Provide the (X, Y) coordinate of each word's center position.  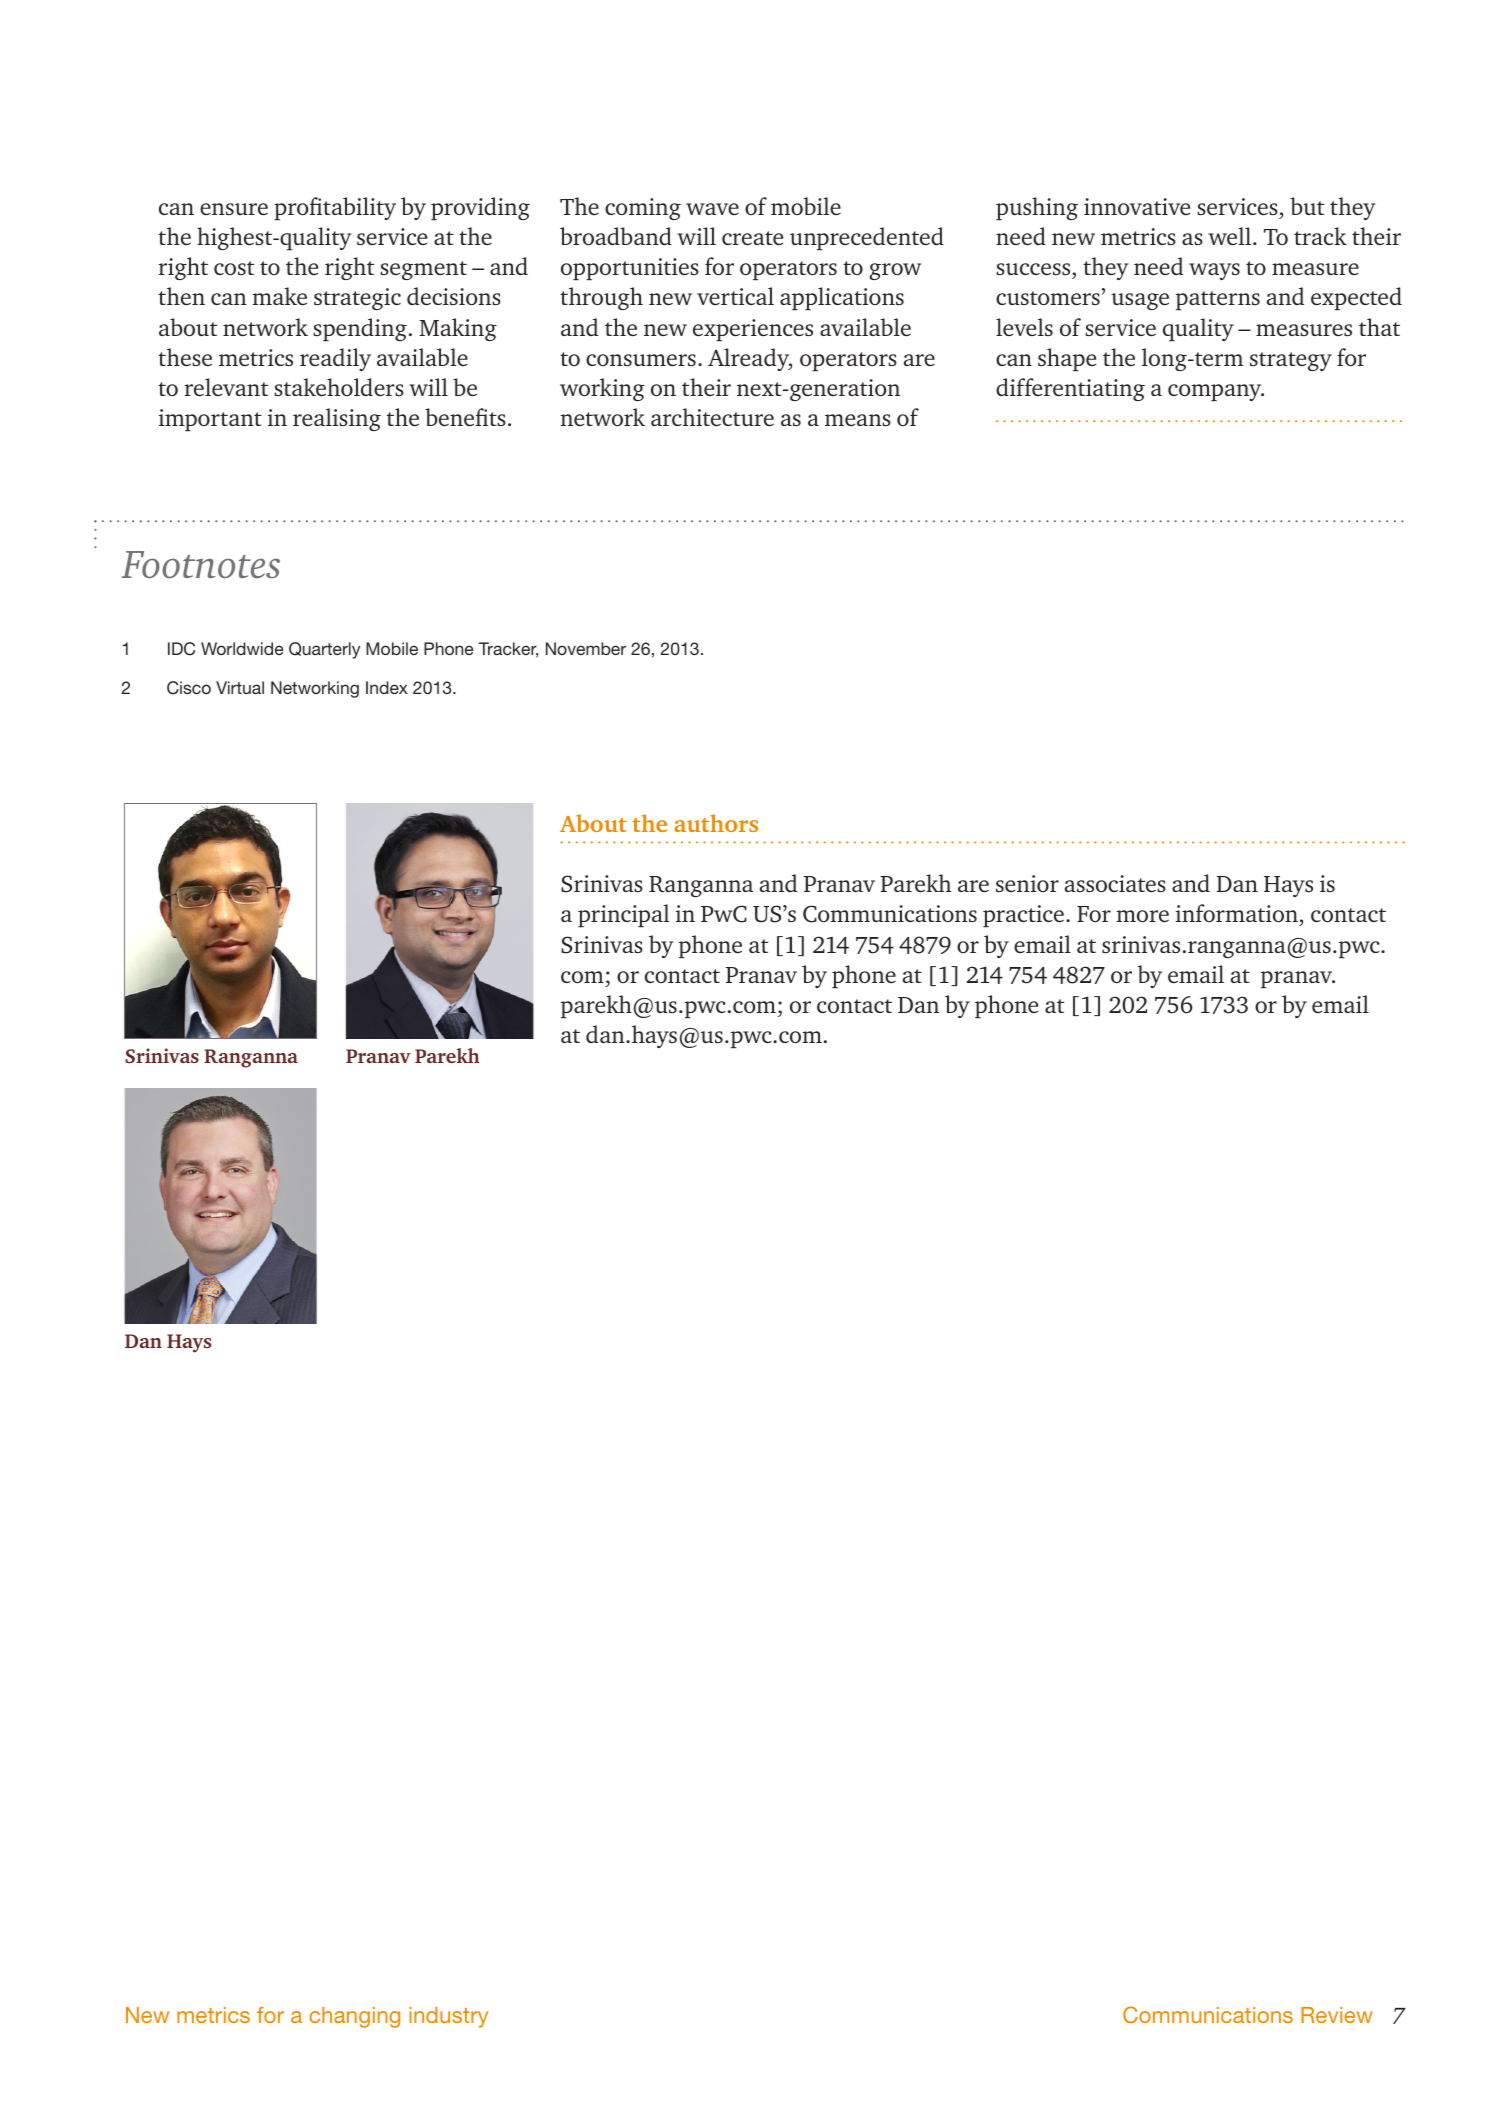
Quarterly (324, 650)
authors (716, 823)
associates (1115, 883)
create (752, 238)
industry (448, 2017)
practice (1023, 916)
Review (1337, 2015)
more (1142, 916)
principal (624, 915)
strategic (357, 299)
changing (354, 2017)
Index (387, 687)
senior (1027, 883)
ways (1214, 271)
